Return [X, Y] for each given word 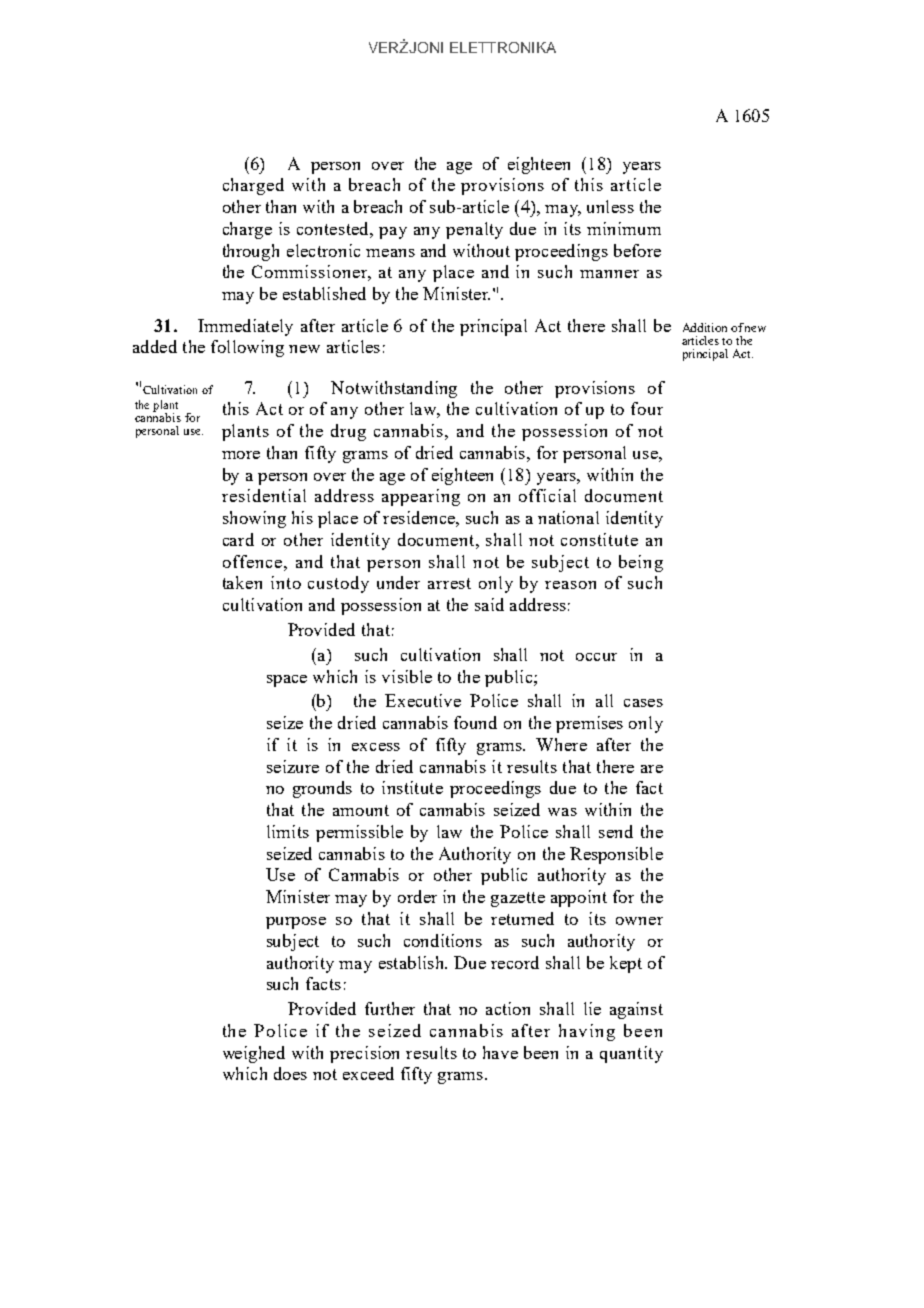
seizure [293, 766]
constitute [599, 539]
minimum [624, 228]
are [652, 769]
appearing [421, 497]
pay [393, 233]
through [251, 252]
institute [412, 787]
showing [254, 519]
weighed [254, 1054]
